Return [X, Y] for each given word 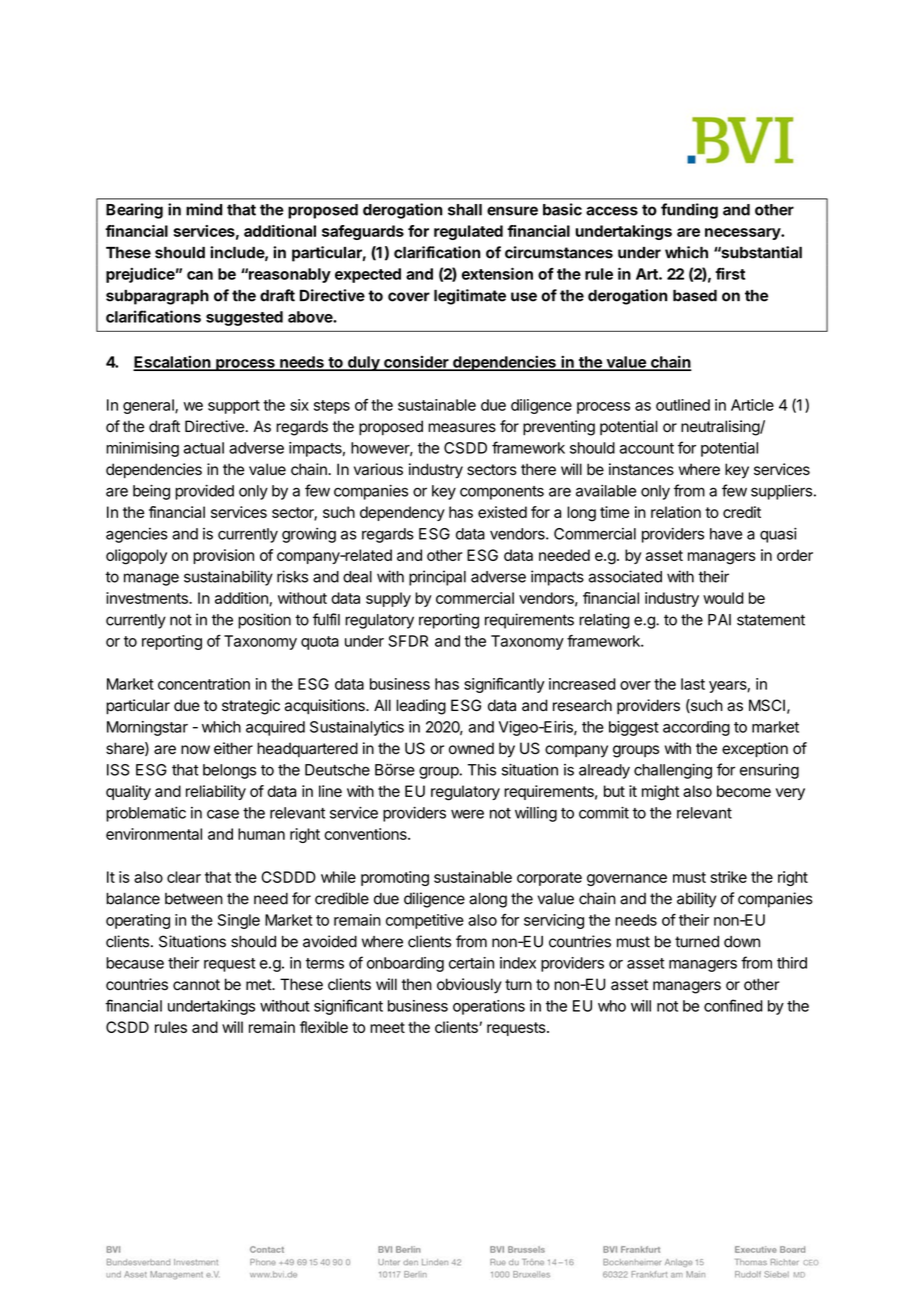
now [195, 750]
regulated [468, 232]
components [502, 493]
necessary [743, 234]
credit [742, 512]
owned [471, 748]
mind [204, 209]
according [696, 728]
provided [204, 492]
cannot [196, 985]
